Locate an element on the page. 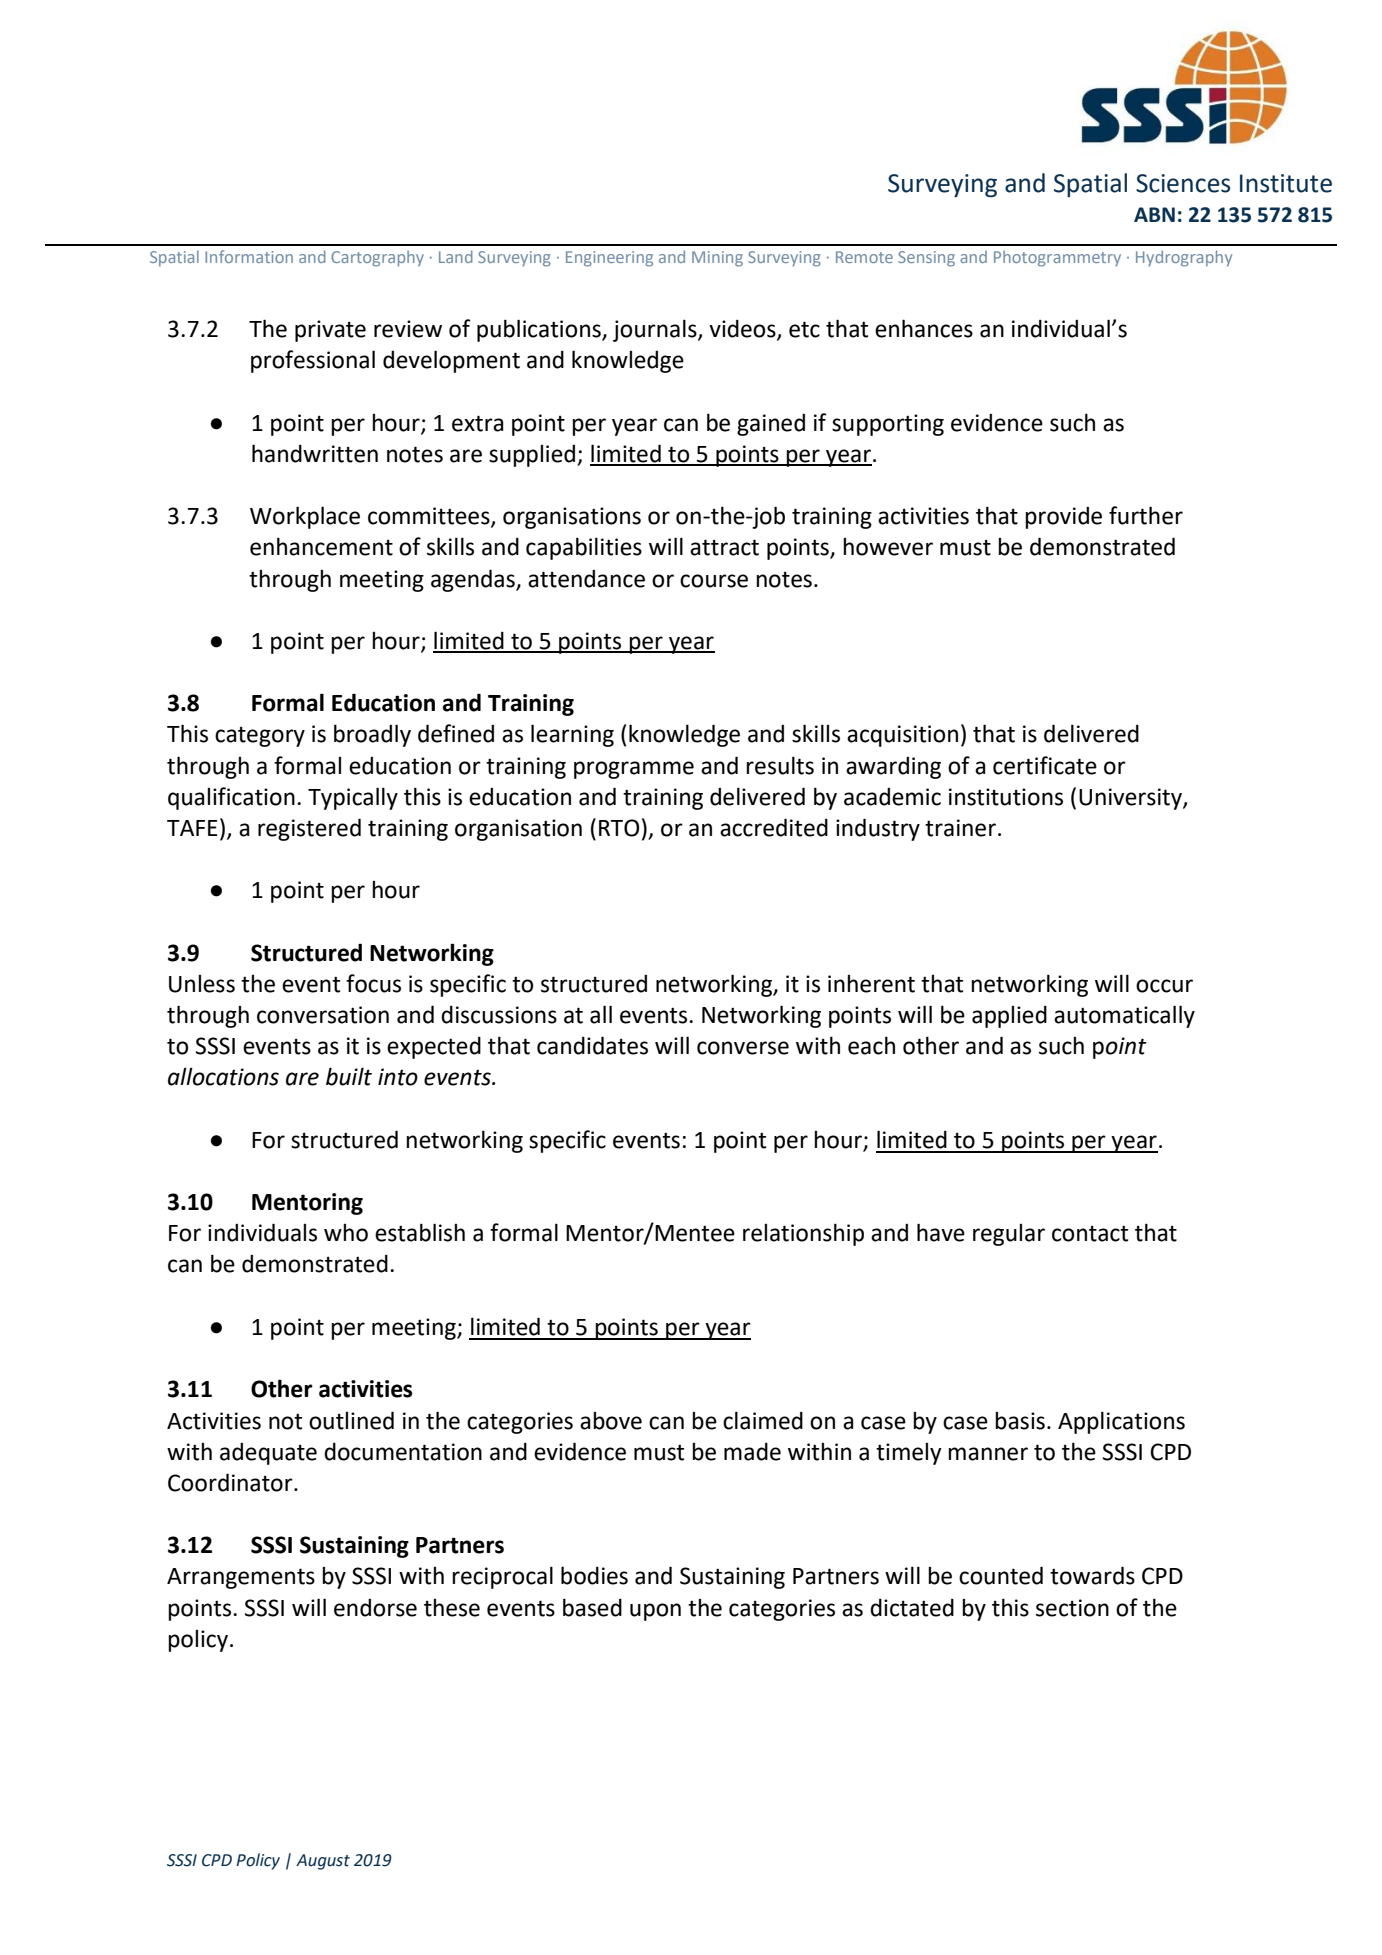 This page has width=1382, height=1955. conversation is located at coordinates (323, 1015).
